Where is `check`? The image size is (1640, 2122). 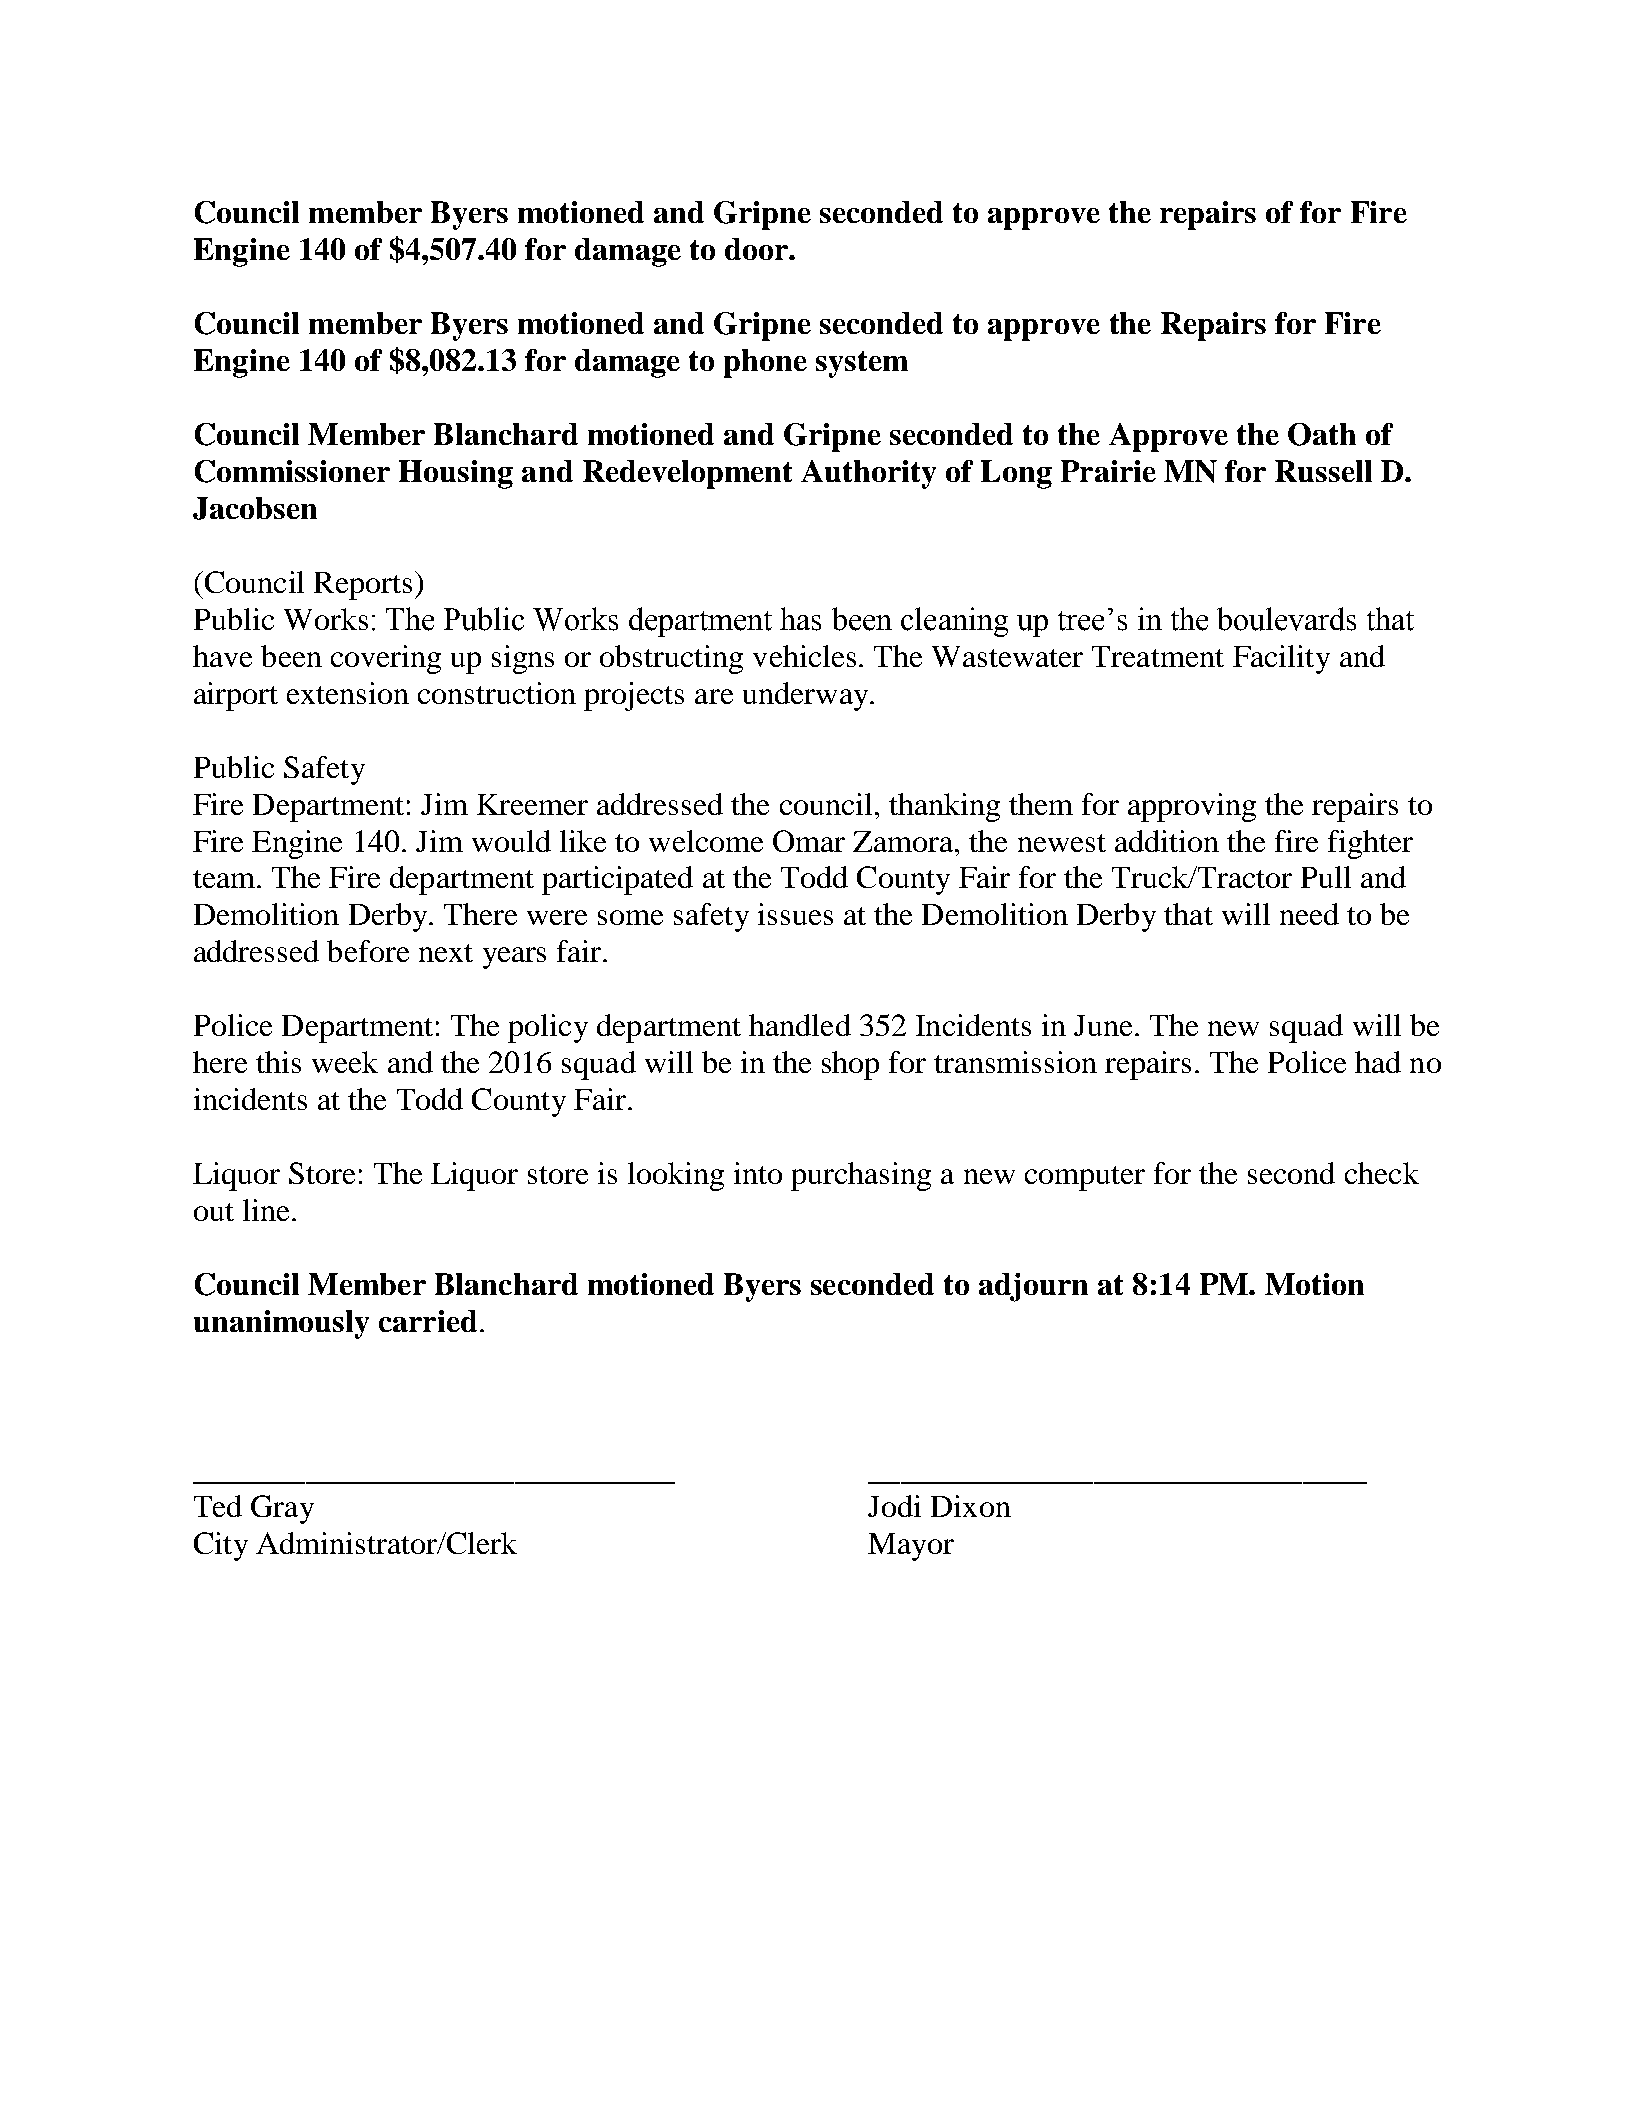 check is located at coordinates (1382, 1173).
